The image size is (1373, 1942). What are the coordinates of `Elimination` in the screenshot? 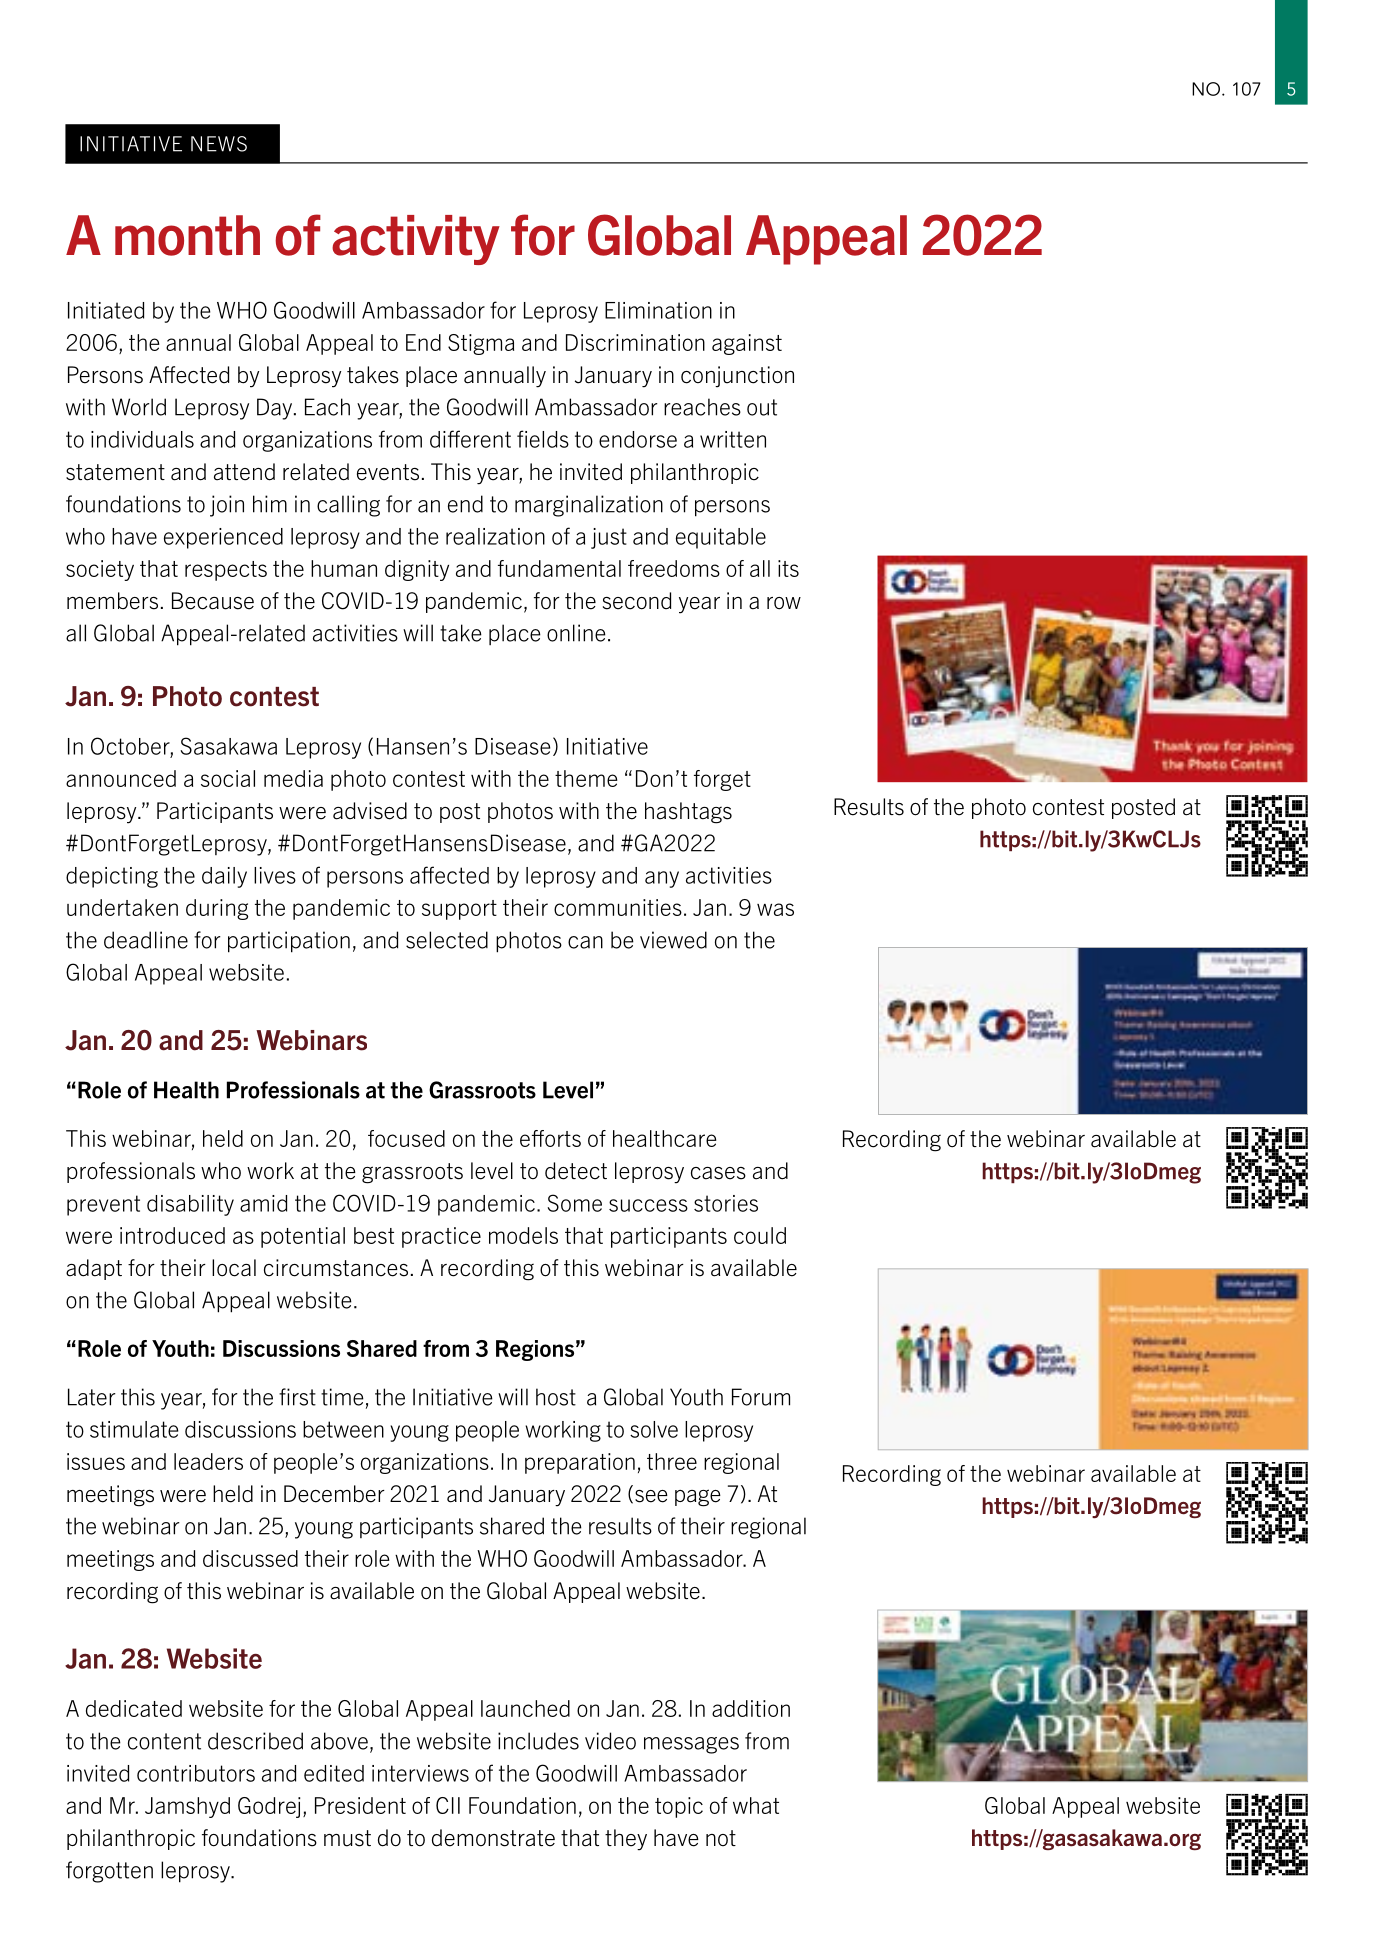 It's located at (658, 310).
